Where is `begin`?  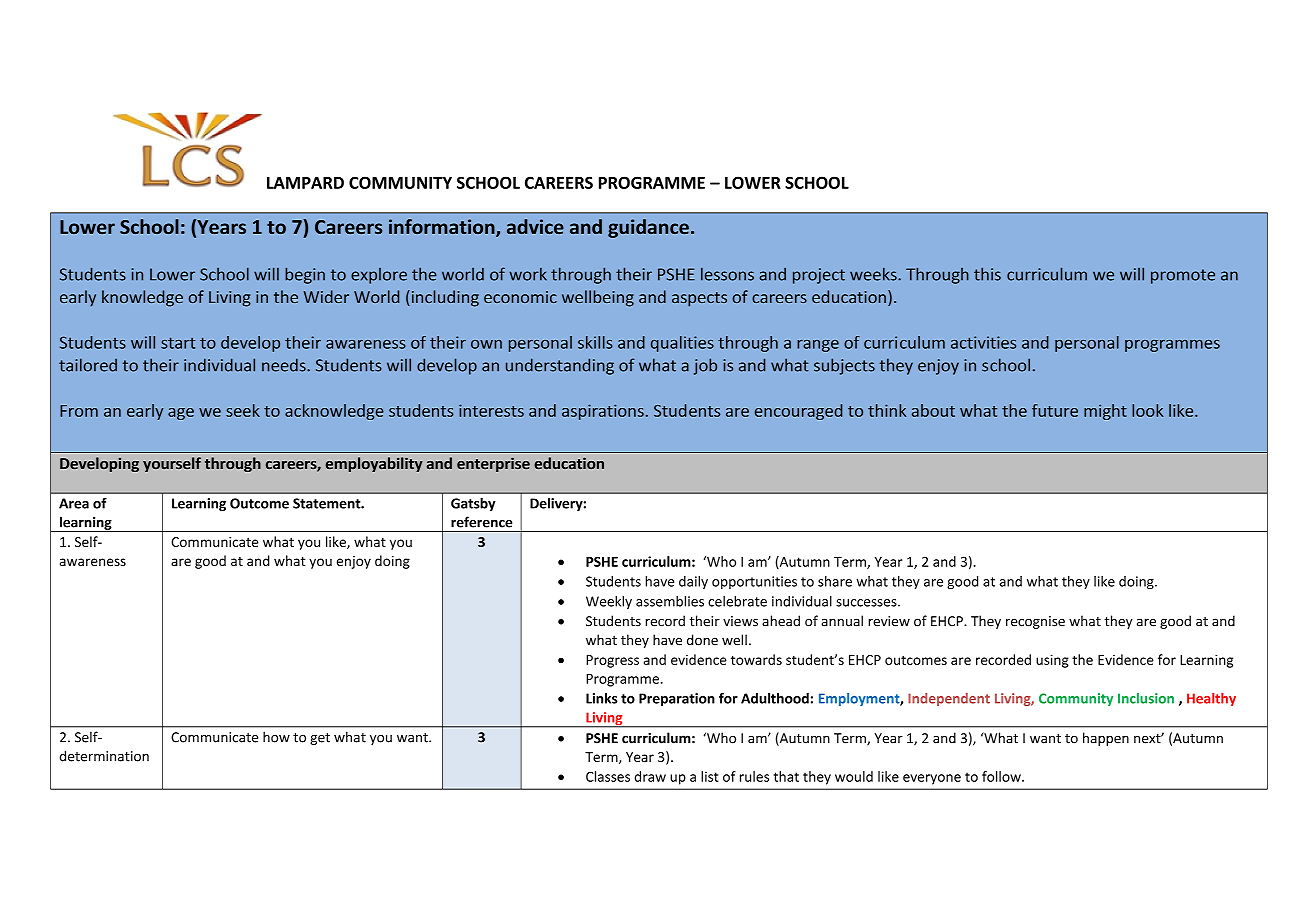 begin is located at coordinates (305, 275).
